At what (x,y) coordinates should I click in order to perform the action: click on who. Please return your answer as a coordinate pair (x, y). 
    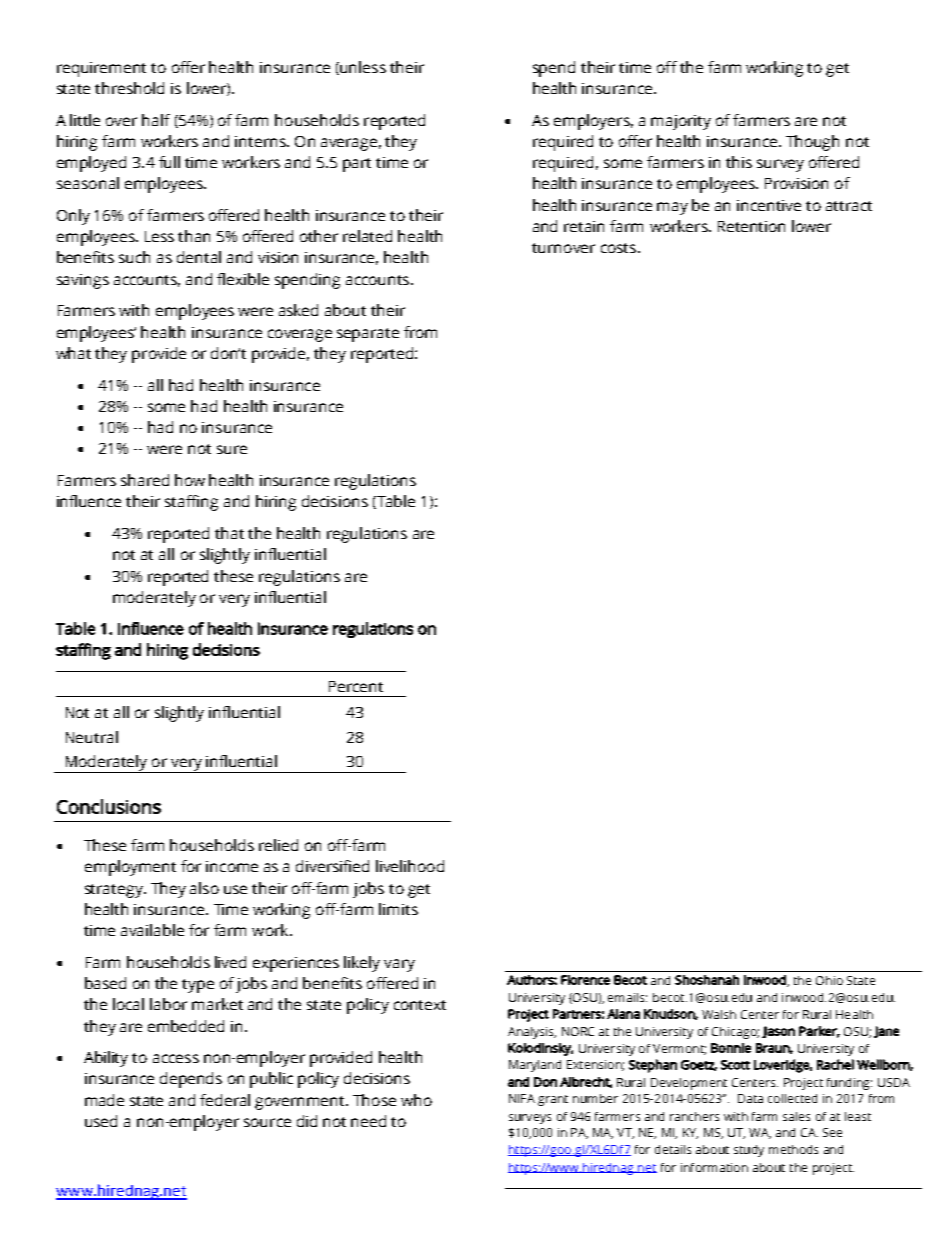
    Looking at the image, I should click on (416, 1100).
